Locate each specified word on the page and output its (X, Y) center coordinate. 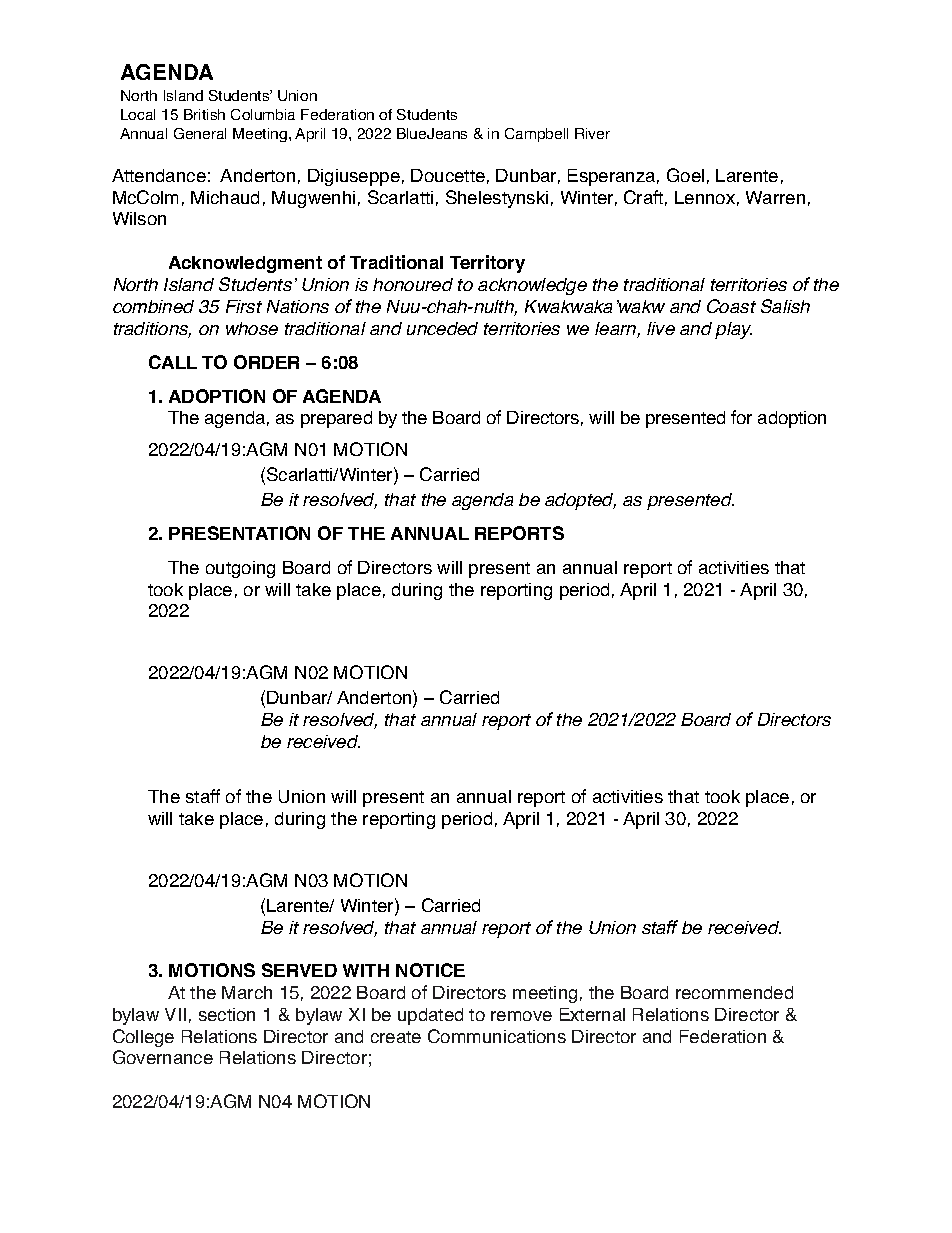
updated (430, 1016)
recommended (734, 992)
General (200, 133)
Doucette (448, 175)
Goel (685, 175)
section (227, 1014)
